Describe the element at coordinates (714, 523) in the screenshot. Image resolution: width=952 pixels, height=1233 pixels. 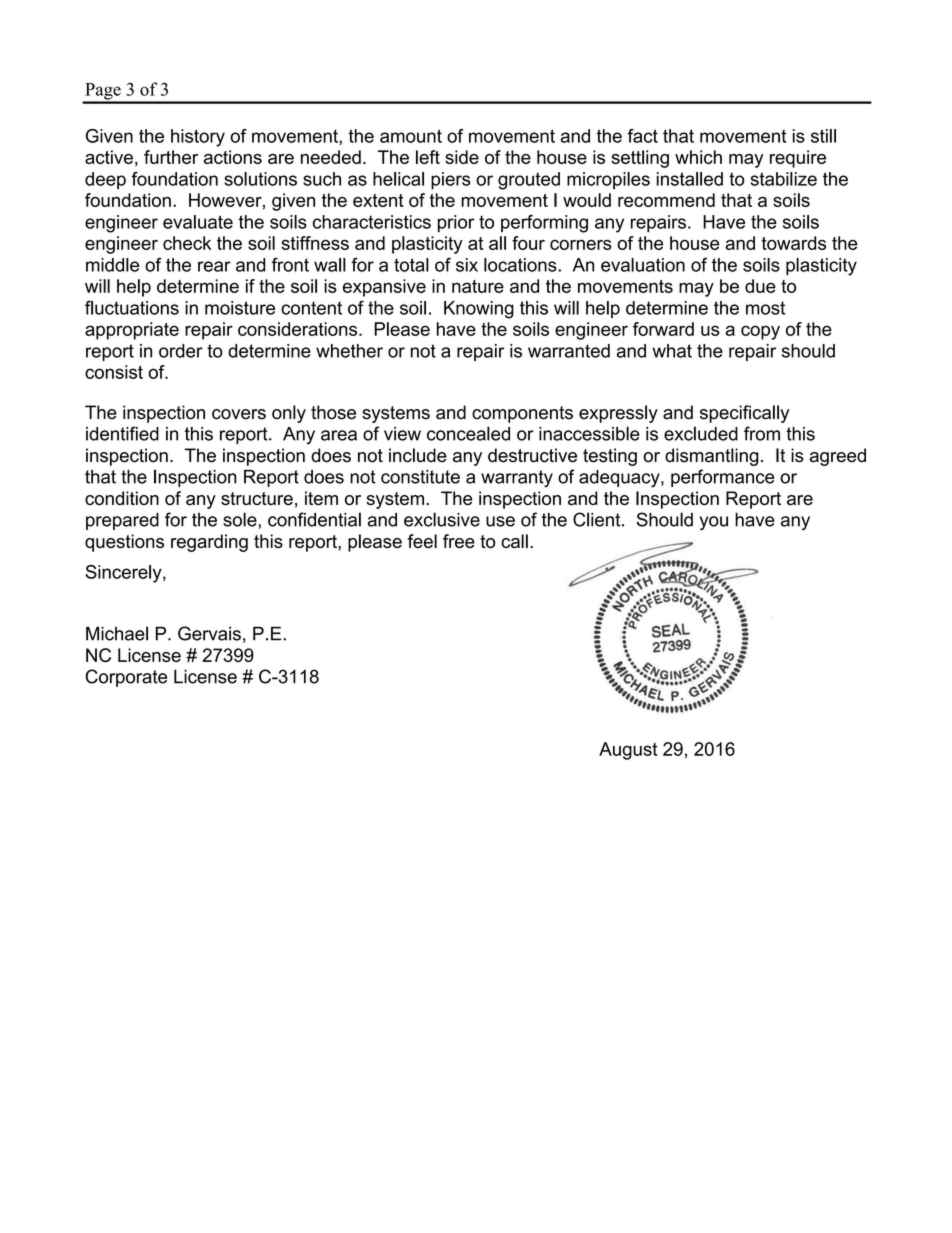
I see `you` at that location.
